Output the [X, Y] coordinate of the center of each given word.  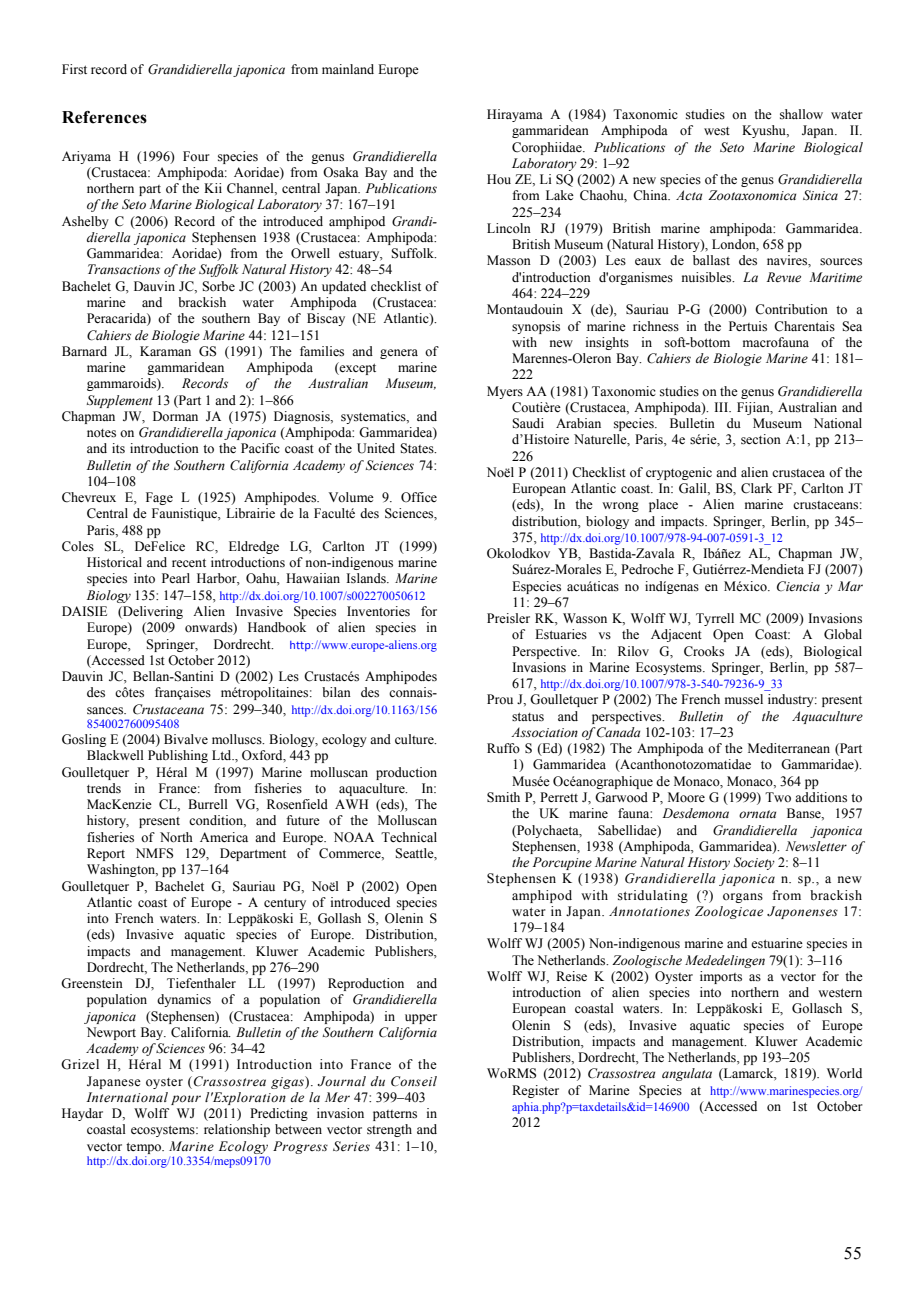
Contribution [791, 309]
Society [754, 863]
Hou [499, 179]
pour [186, 1100]
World [844, 1073]
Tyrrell [715, 619]
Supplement [120, 401]
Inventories [378, 611]
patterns [395, 1115]
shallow [801, 114]
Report [106, 854]
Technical [409, 837]
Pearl [176, 578]
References [104, 117]
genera [399, 354]
